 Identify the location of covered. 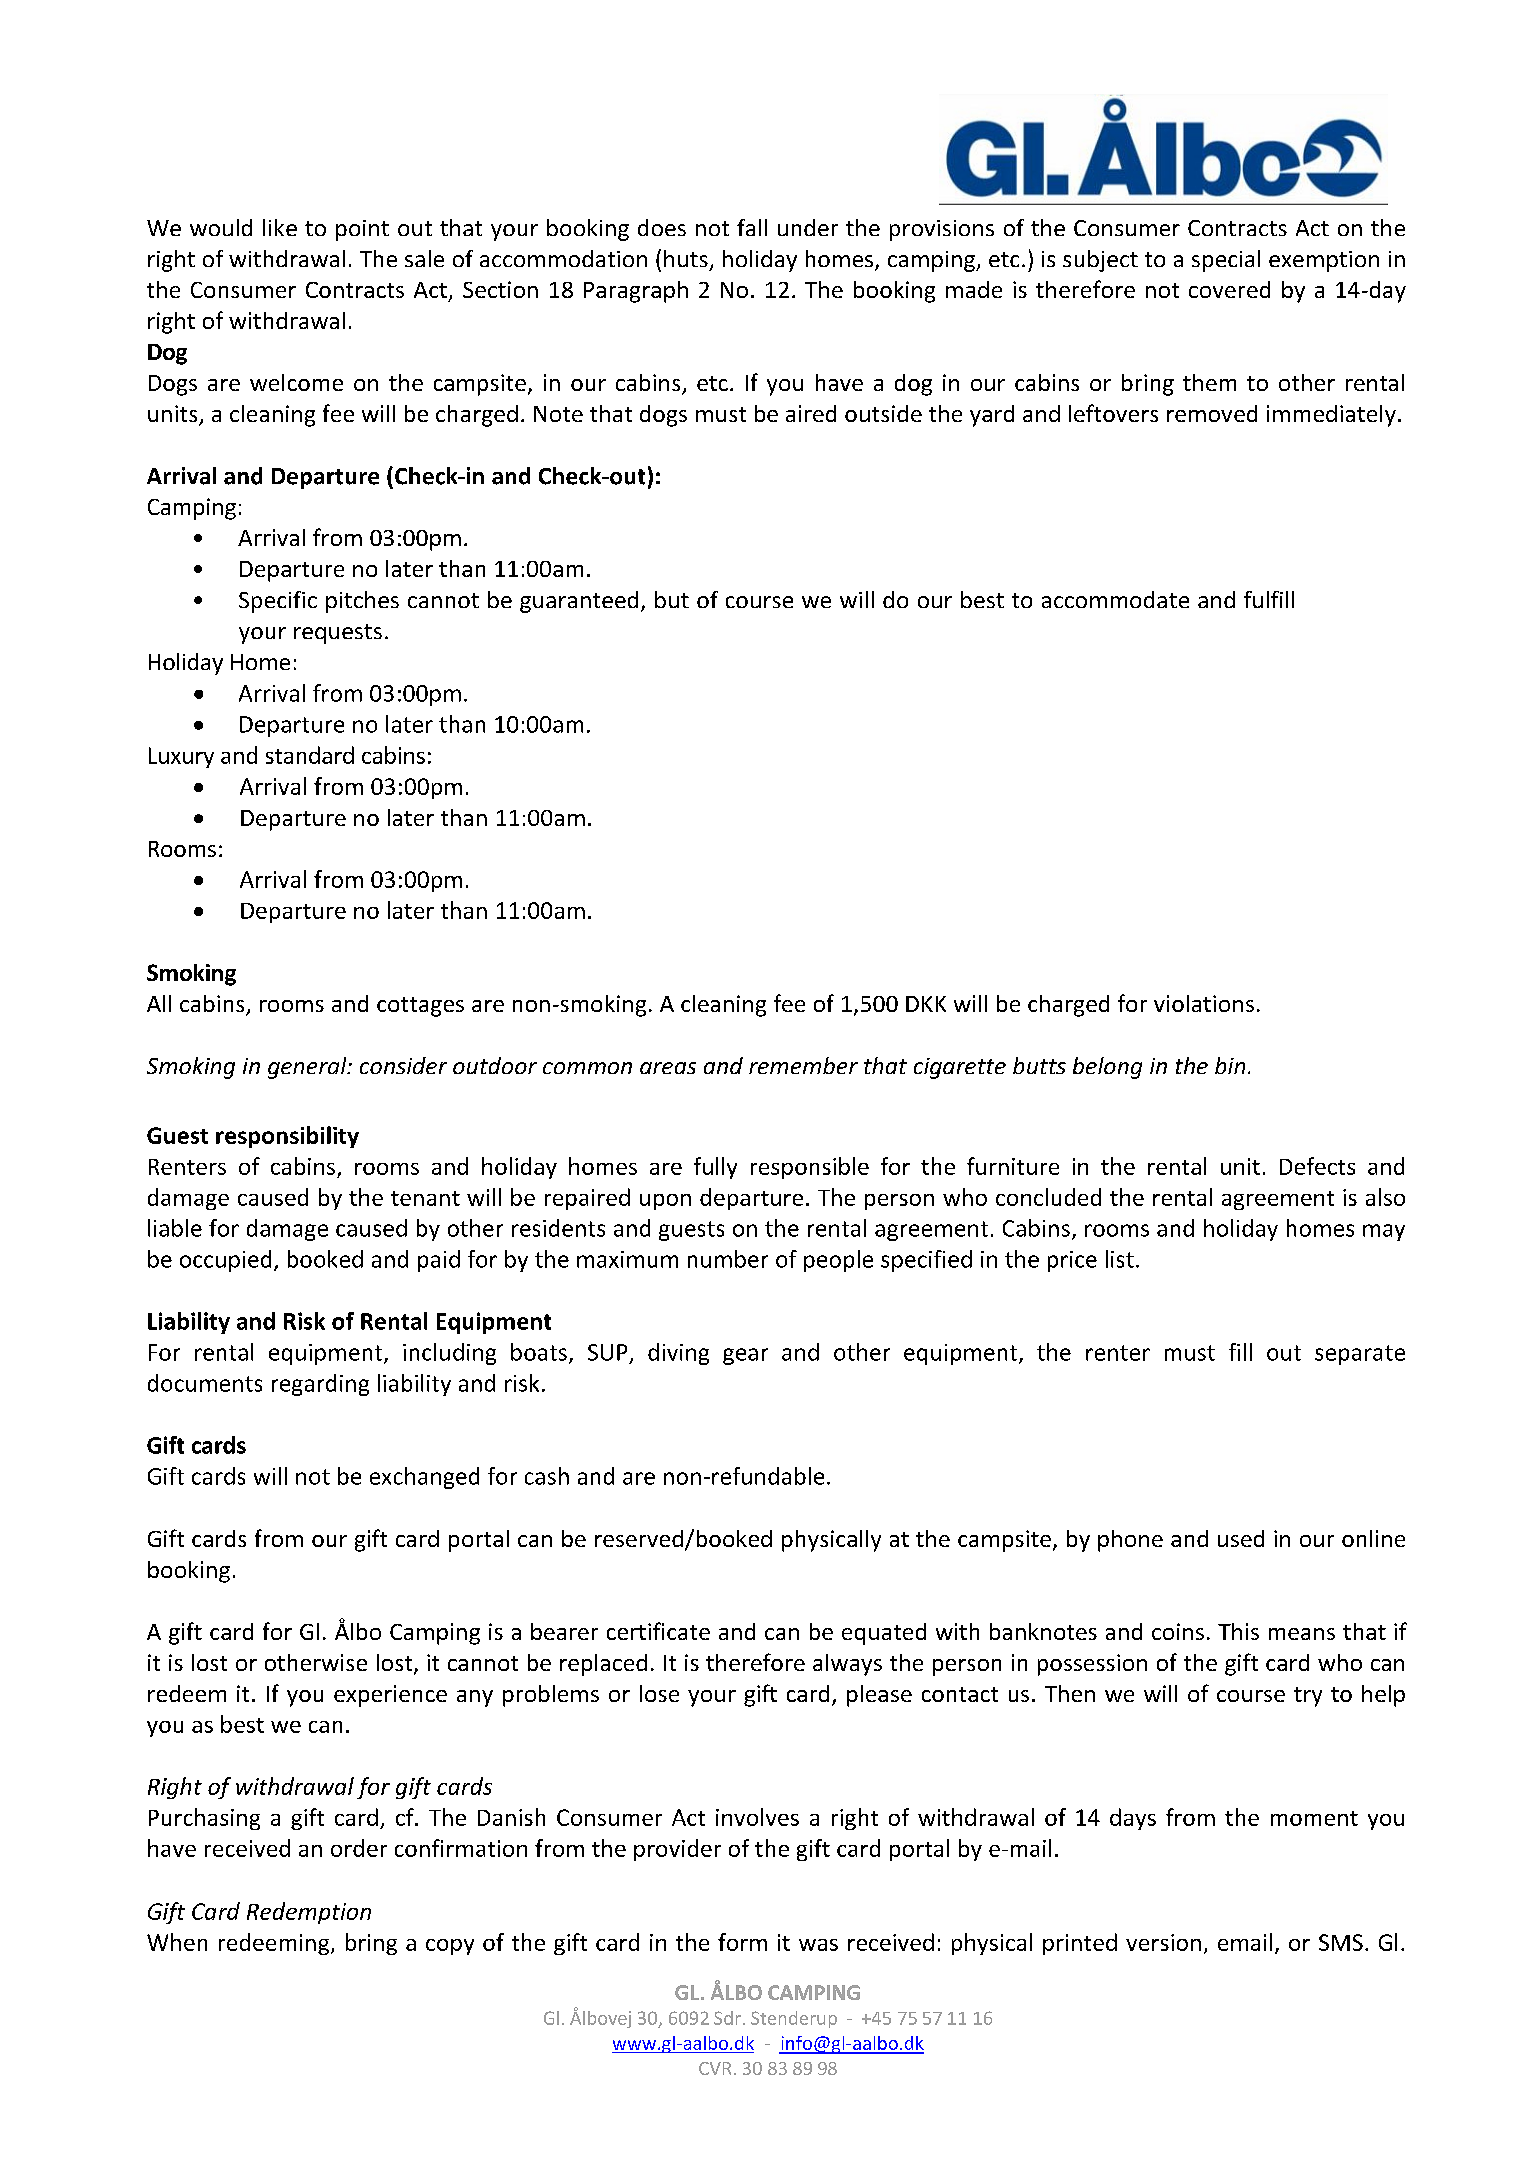
(1229, 289).
